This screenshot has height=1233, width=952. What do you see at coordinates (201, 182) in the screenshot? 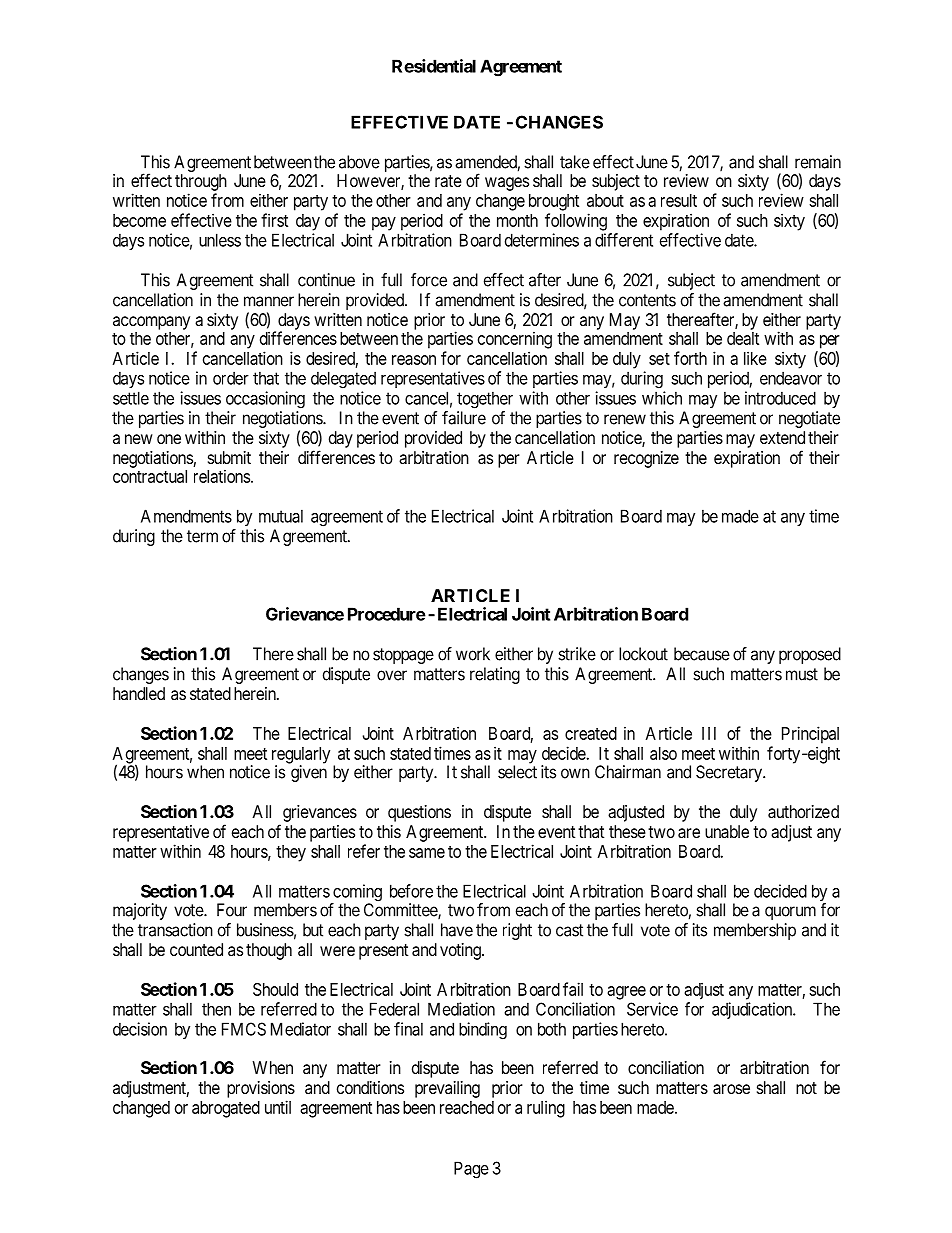
I see `through` at bounding box center [201, 182].
